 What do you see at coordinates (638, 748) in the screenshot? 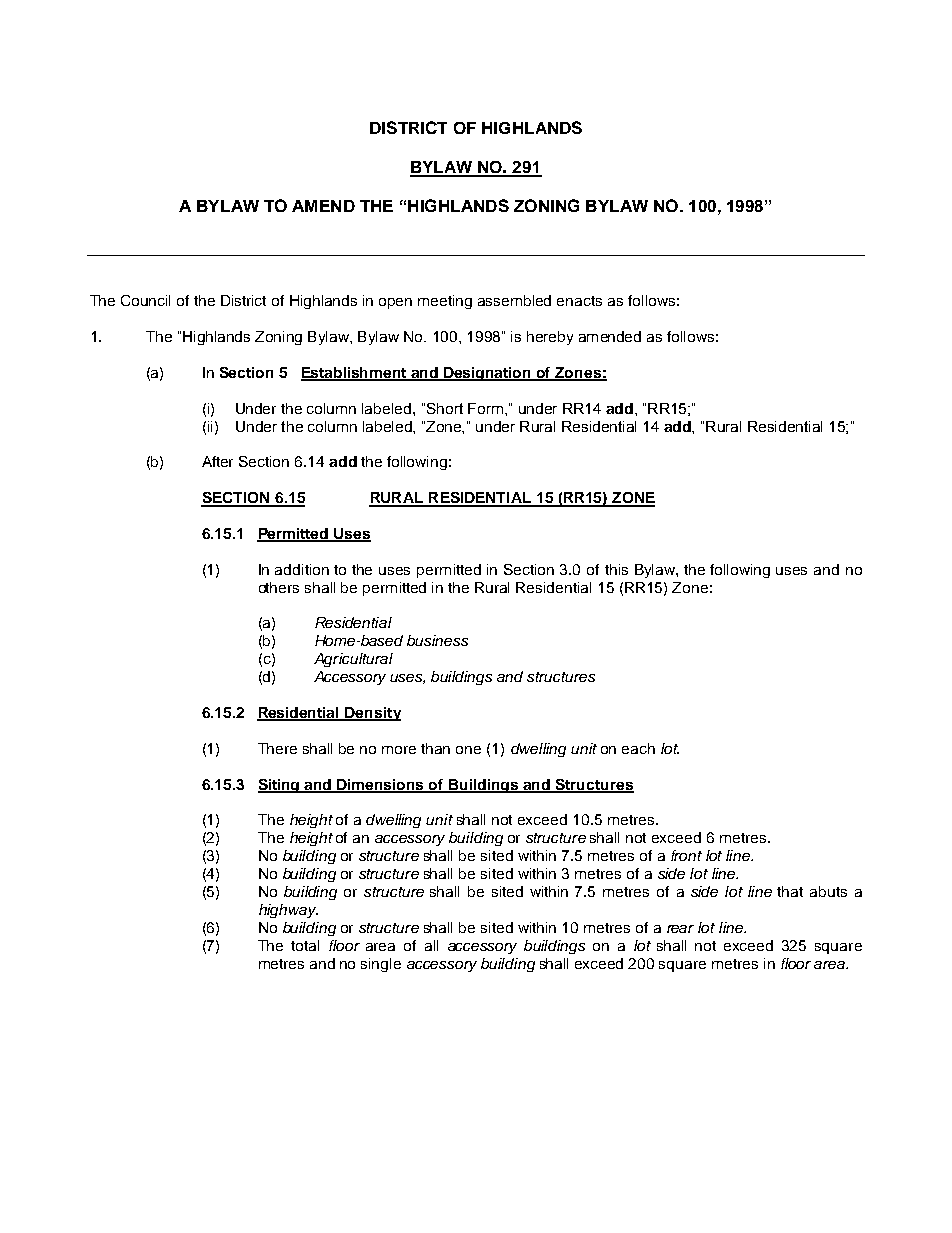
I see `each` at bounding box center [638, 748].
